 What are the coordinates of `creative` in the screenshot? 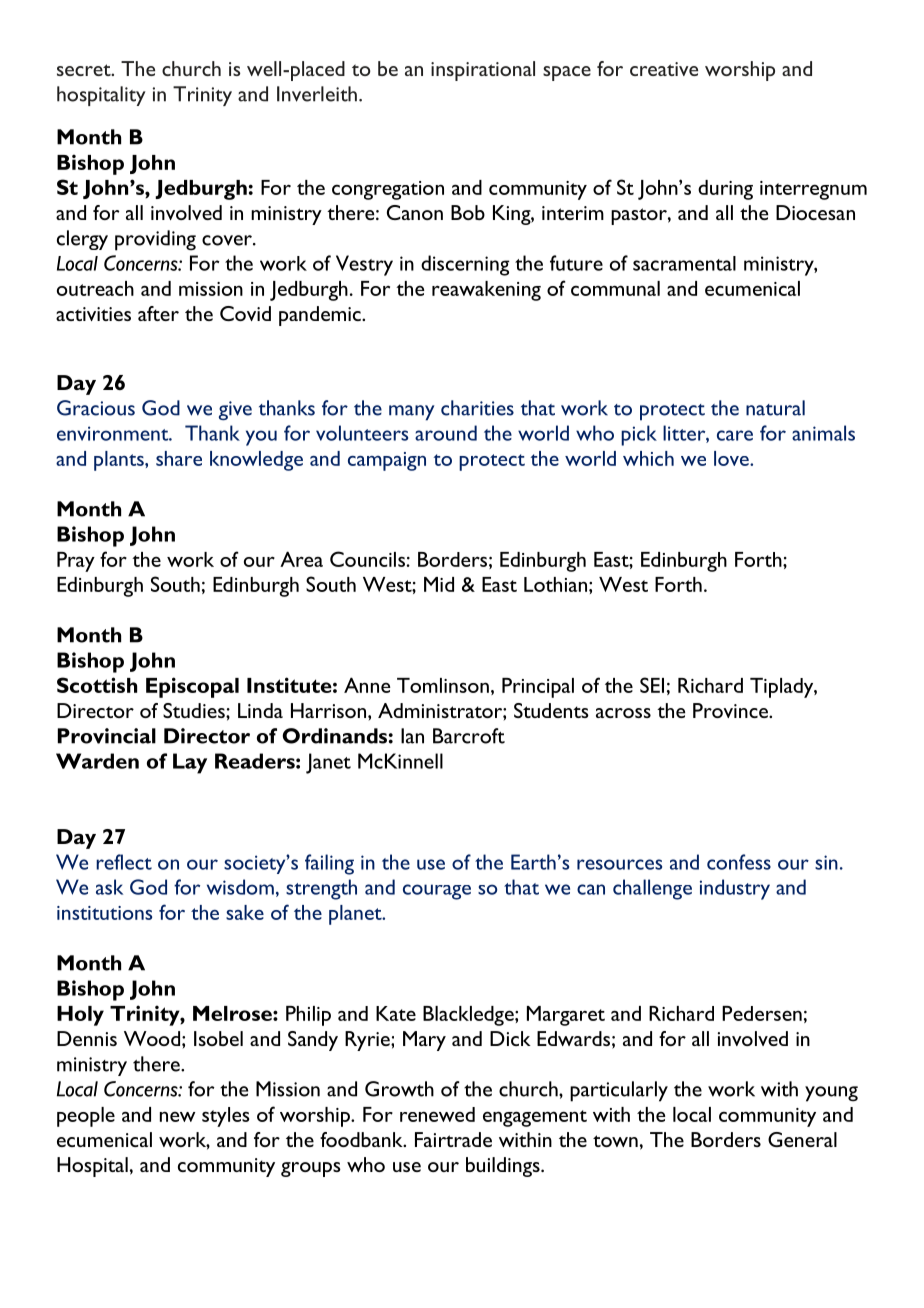 It's located at (664, 69).
